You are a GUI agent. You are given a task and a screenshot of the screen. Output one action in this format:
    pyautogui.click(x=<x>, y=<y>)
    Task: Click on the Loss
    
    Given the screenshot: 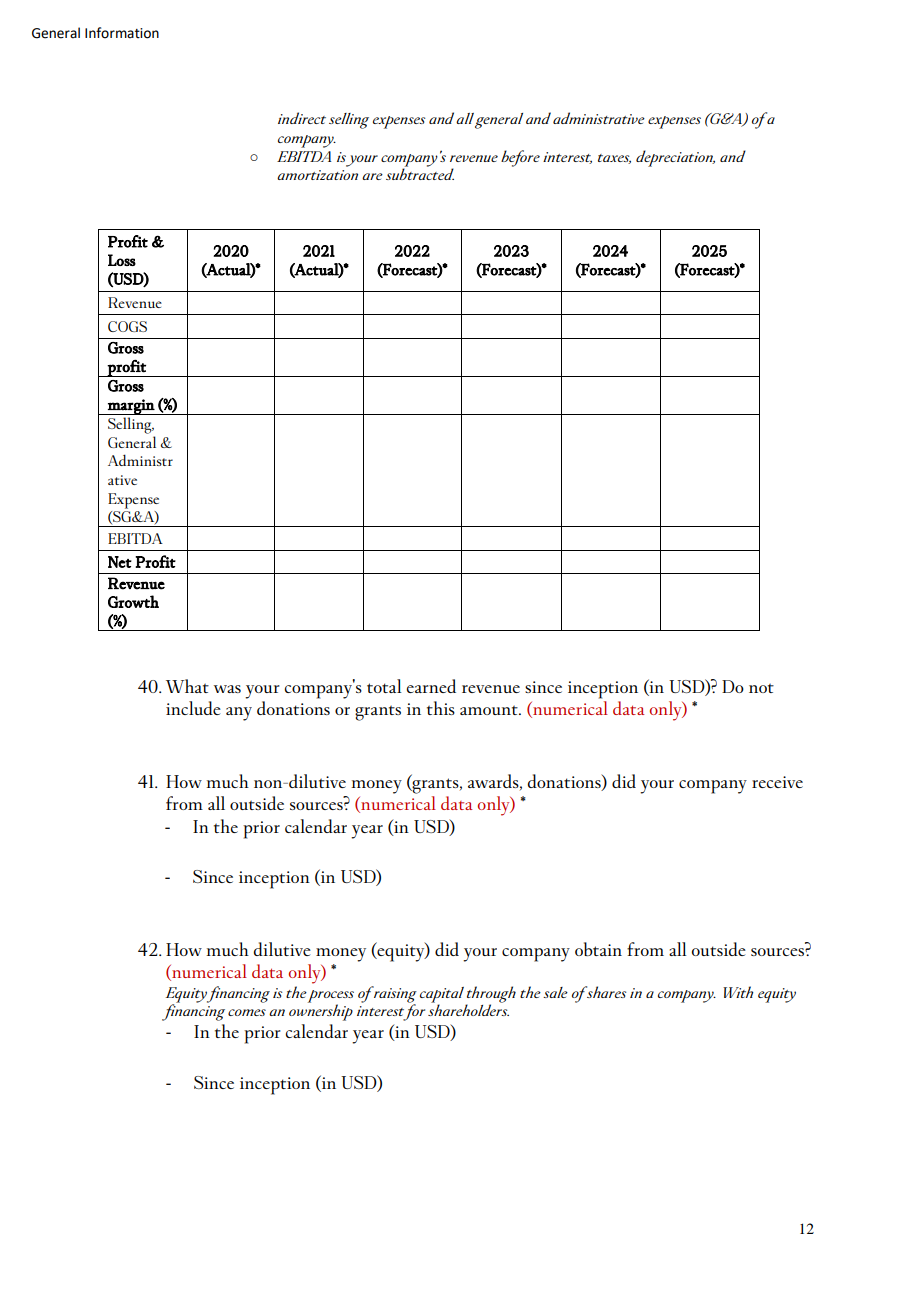 What is the action you would take?
    pyautogui.click(x=122, y=260)
